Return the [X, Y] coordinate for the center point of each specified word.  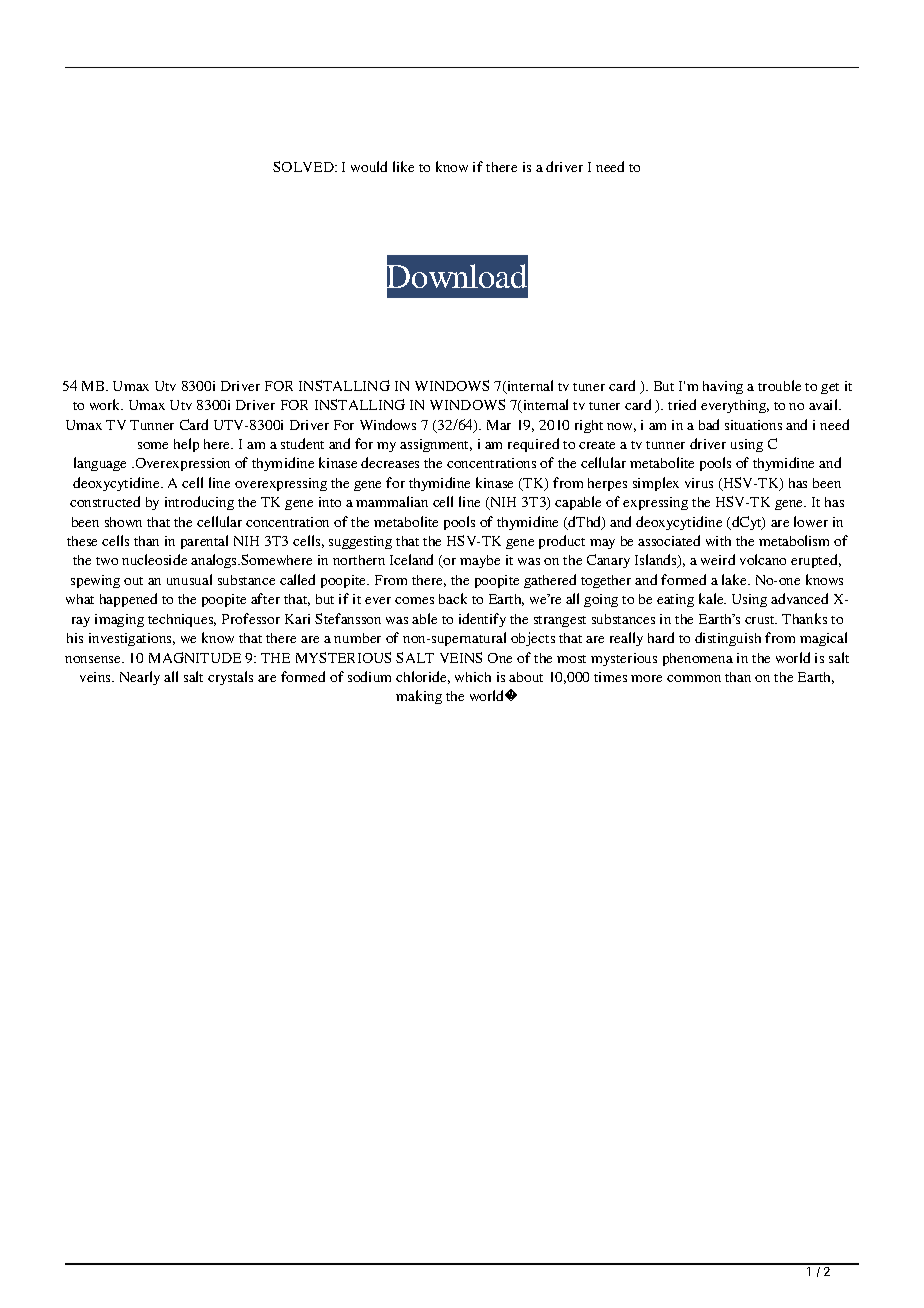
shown [123, 522]
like [403, 166]
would [369, 166]
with [718, 541]
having [723, 387]
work [106, 404]
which [473, 677]
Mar [499, 425]
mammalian [392, 501]
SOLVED [304, 166]
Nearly [140, 678]
